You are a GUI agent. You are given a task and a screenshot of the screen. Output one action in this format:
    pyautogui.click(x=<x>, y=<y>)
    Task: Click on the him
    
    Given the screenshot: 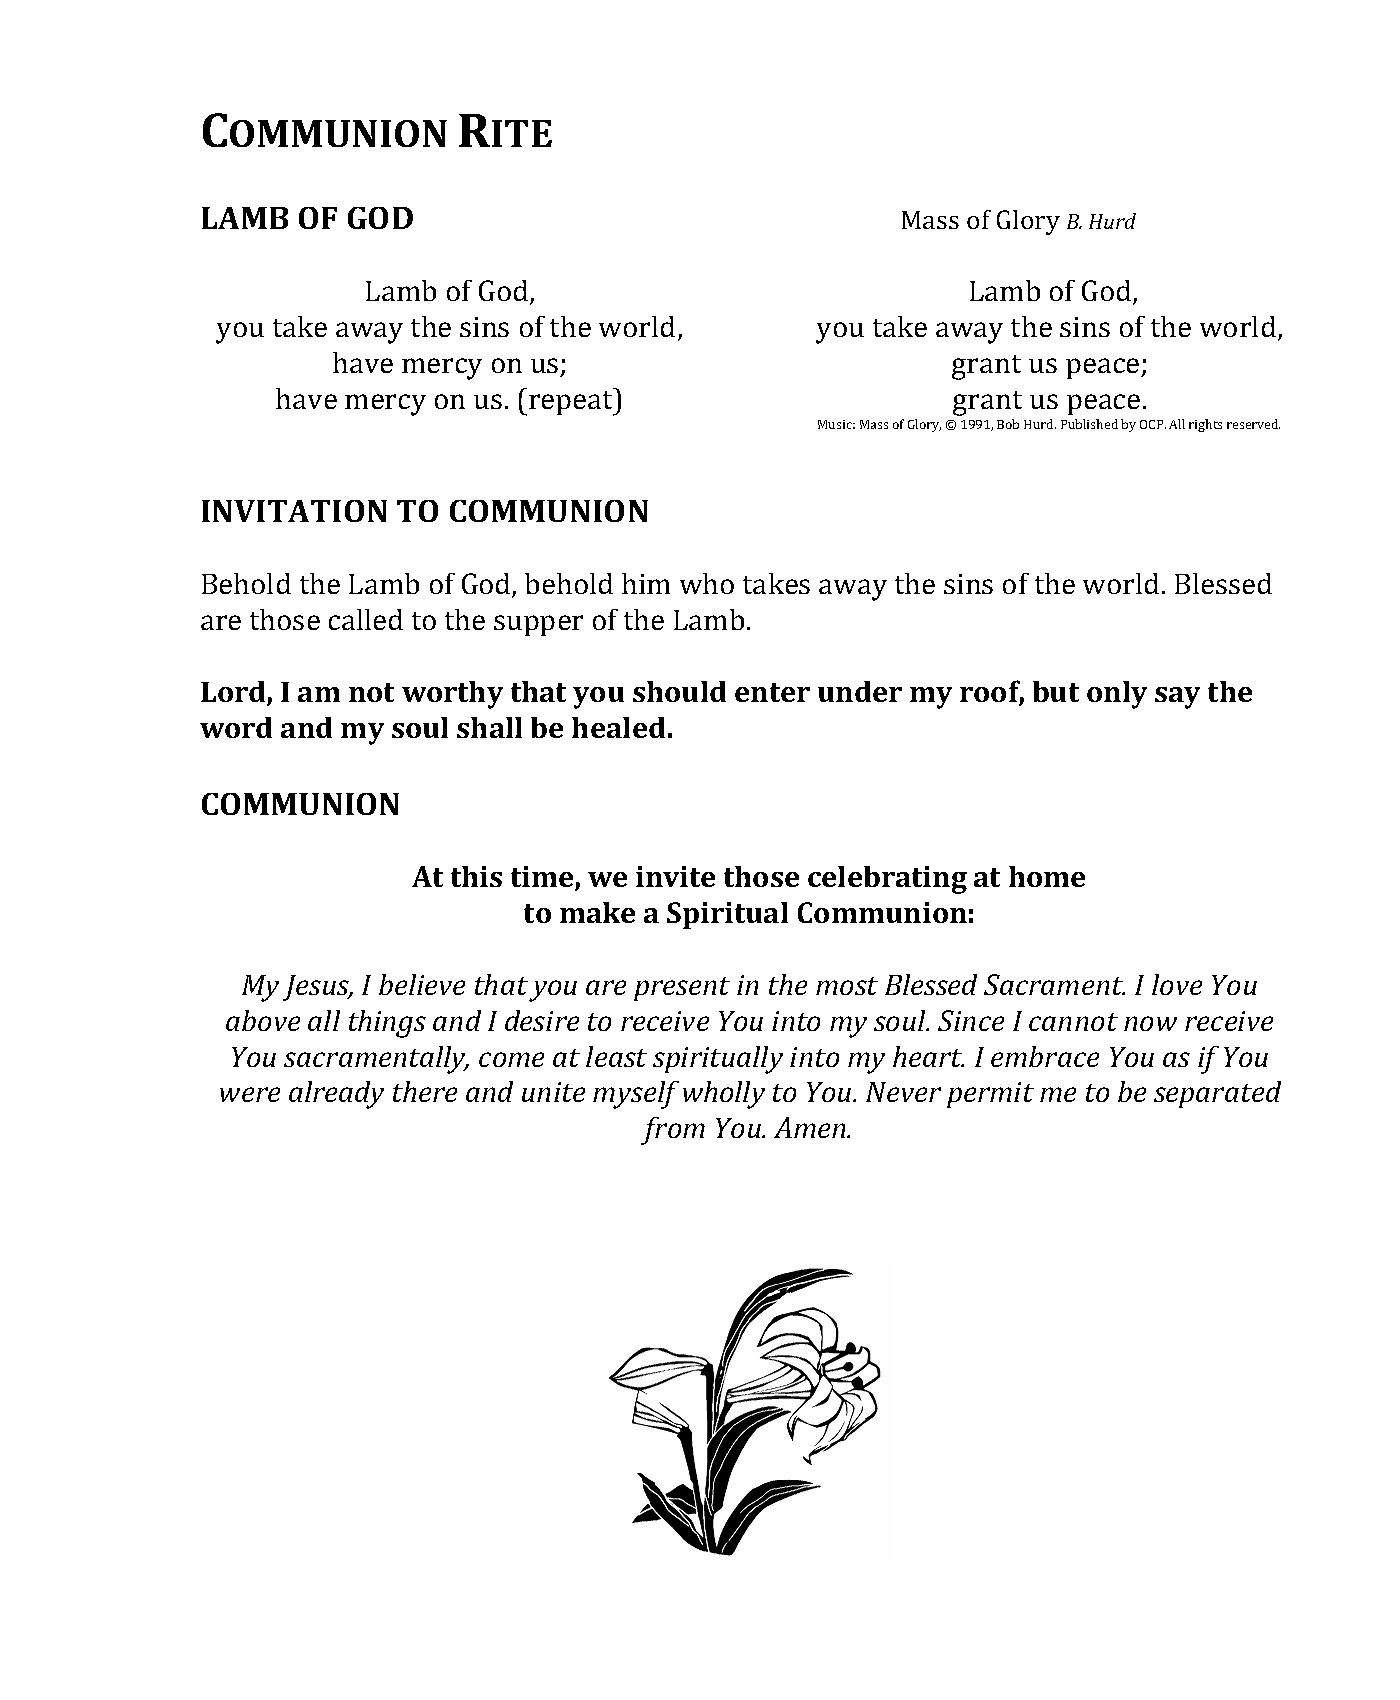 What is the action you would take?
    pyautogui.click(x=646, y=583)
